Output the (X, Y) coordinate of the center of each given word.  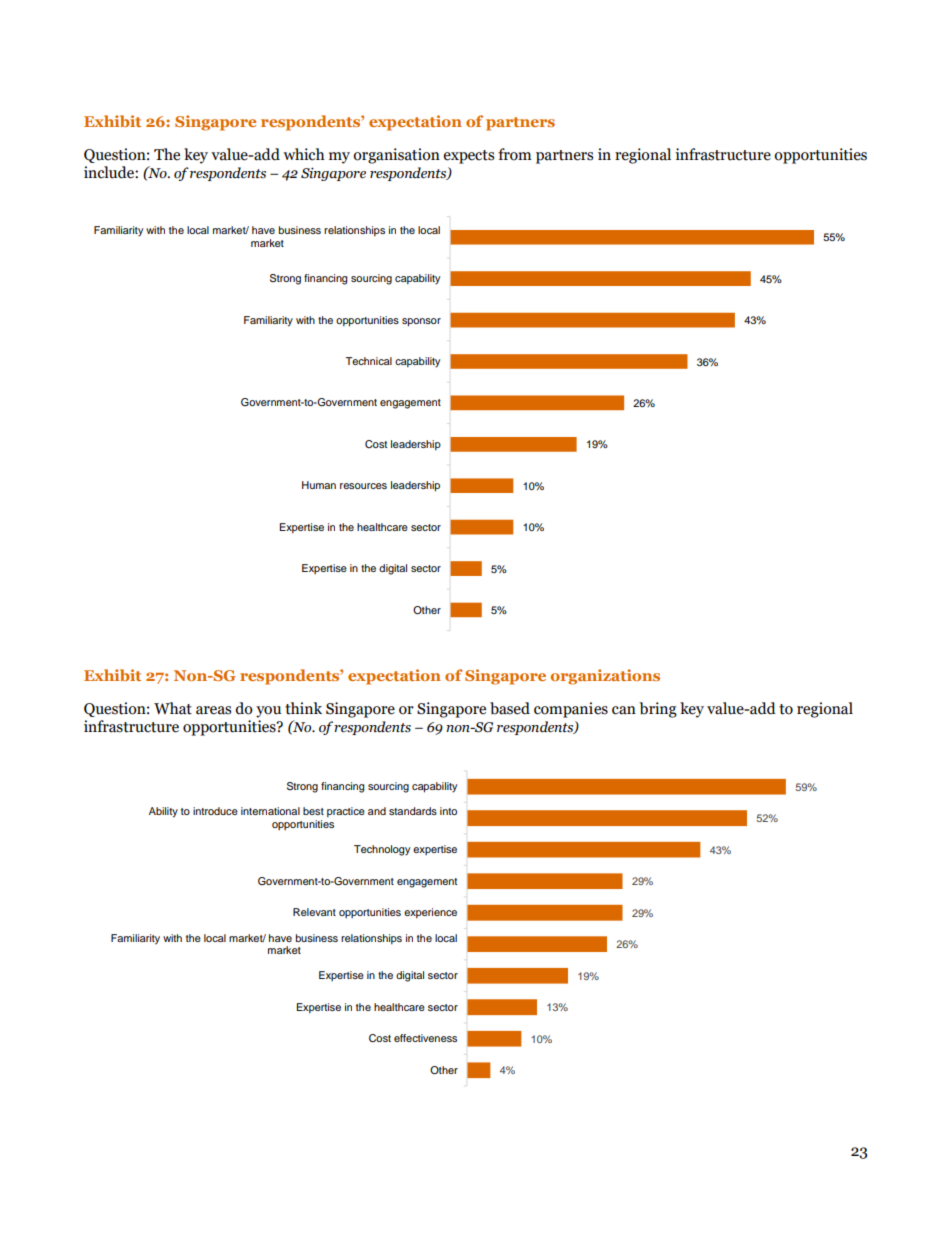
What (173, 708)
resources (363, 486)
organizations (605, 677)
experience (430, 913)
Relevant (314, 912)
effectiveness (425, 1038)
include (110, 172)
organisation (396, 156)
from (515, 154)
